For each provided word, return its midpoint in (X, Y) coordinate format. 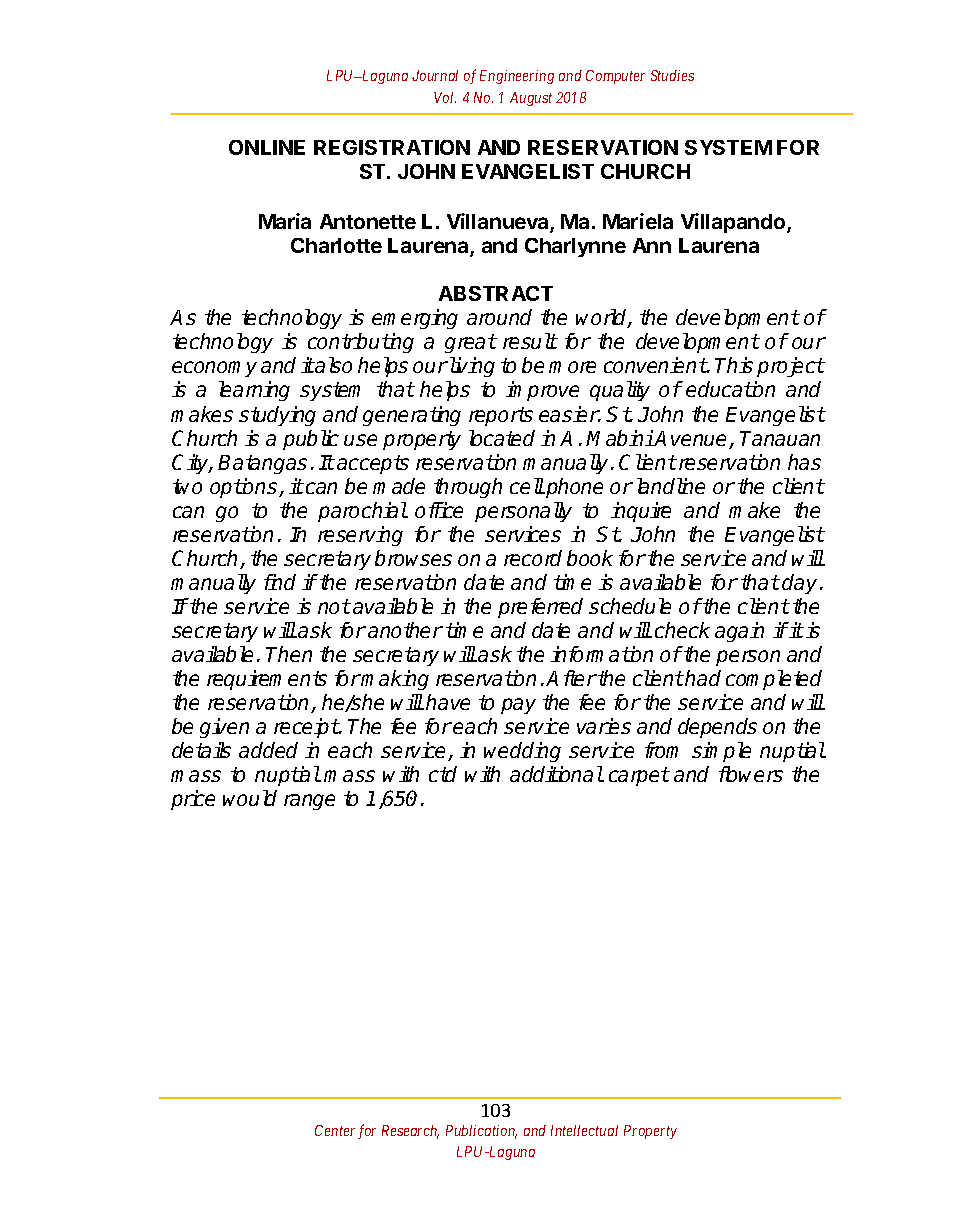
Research (410, 1132)
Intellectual (584, 1130)
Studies (672, 75)
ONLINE (267, 147)
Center (335, 1130)
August (531, 99)
